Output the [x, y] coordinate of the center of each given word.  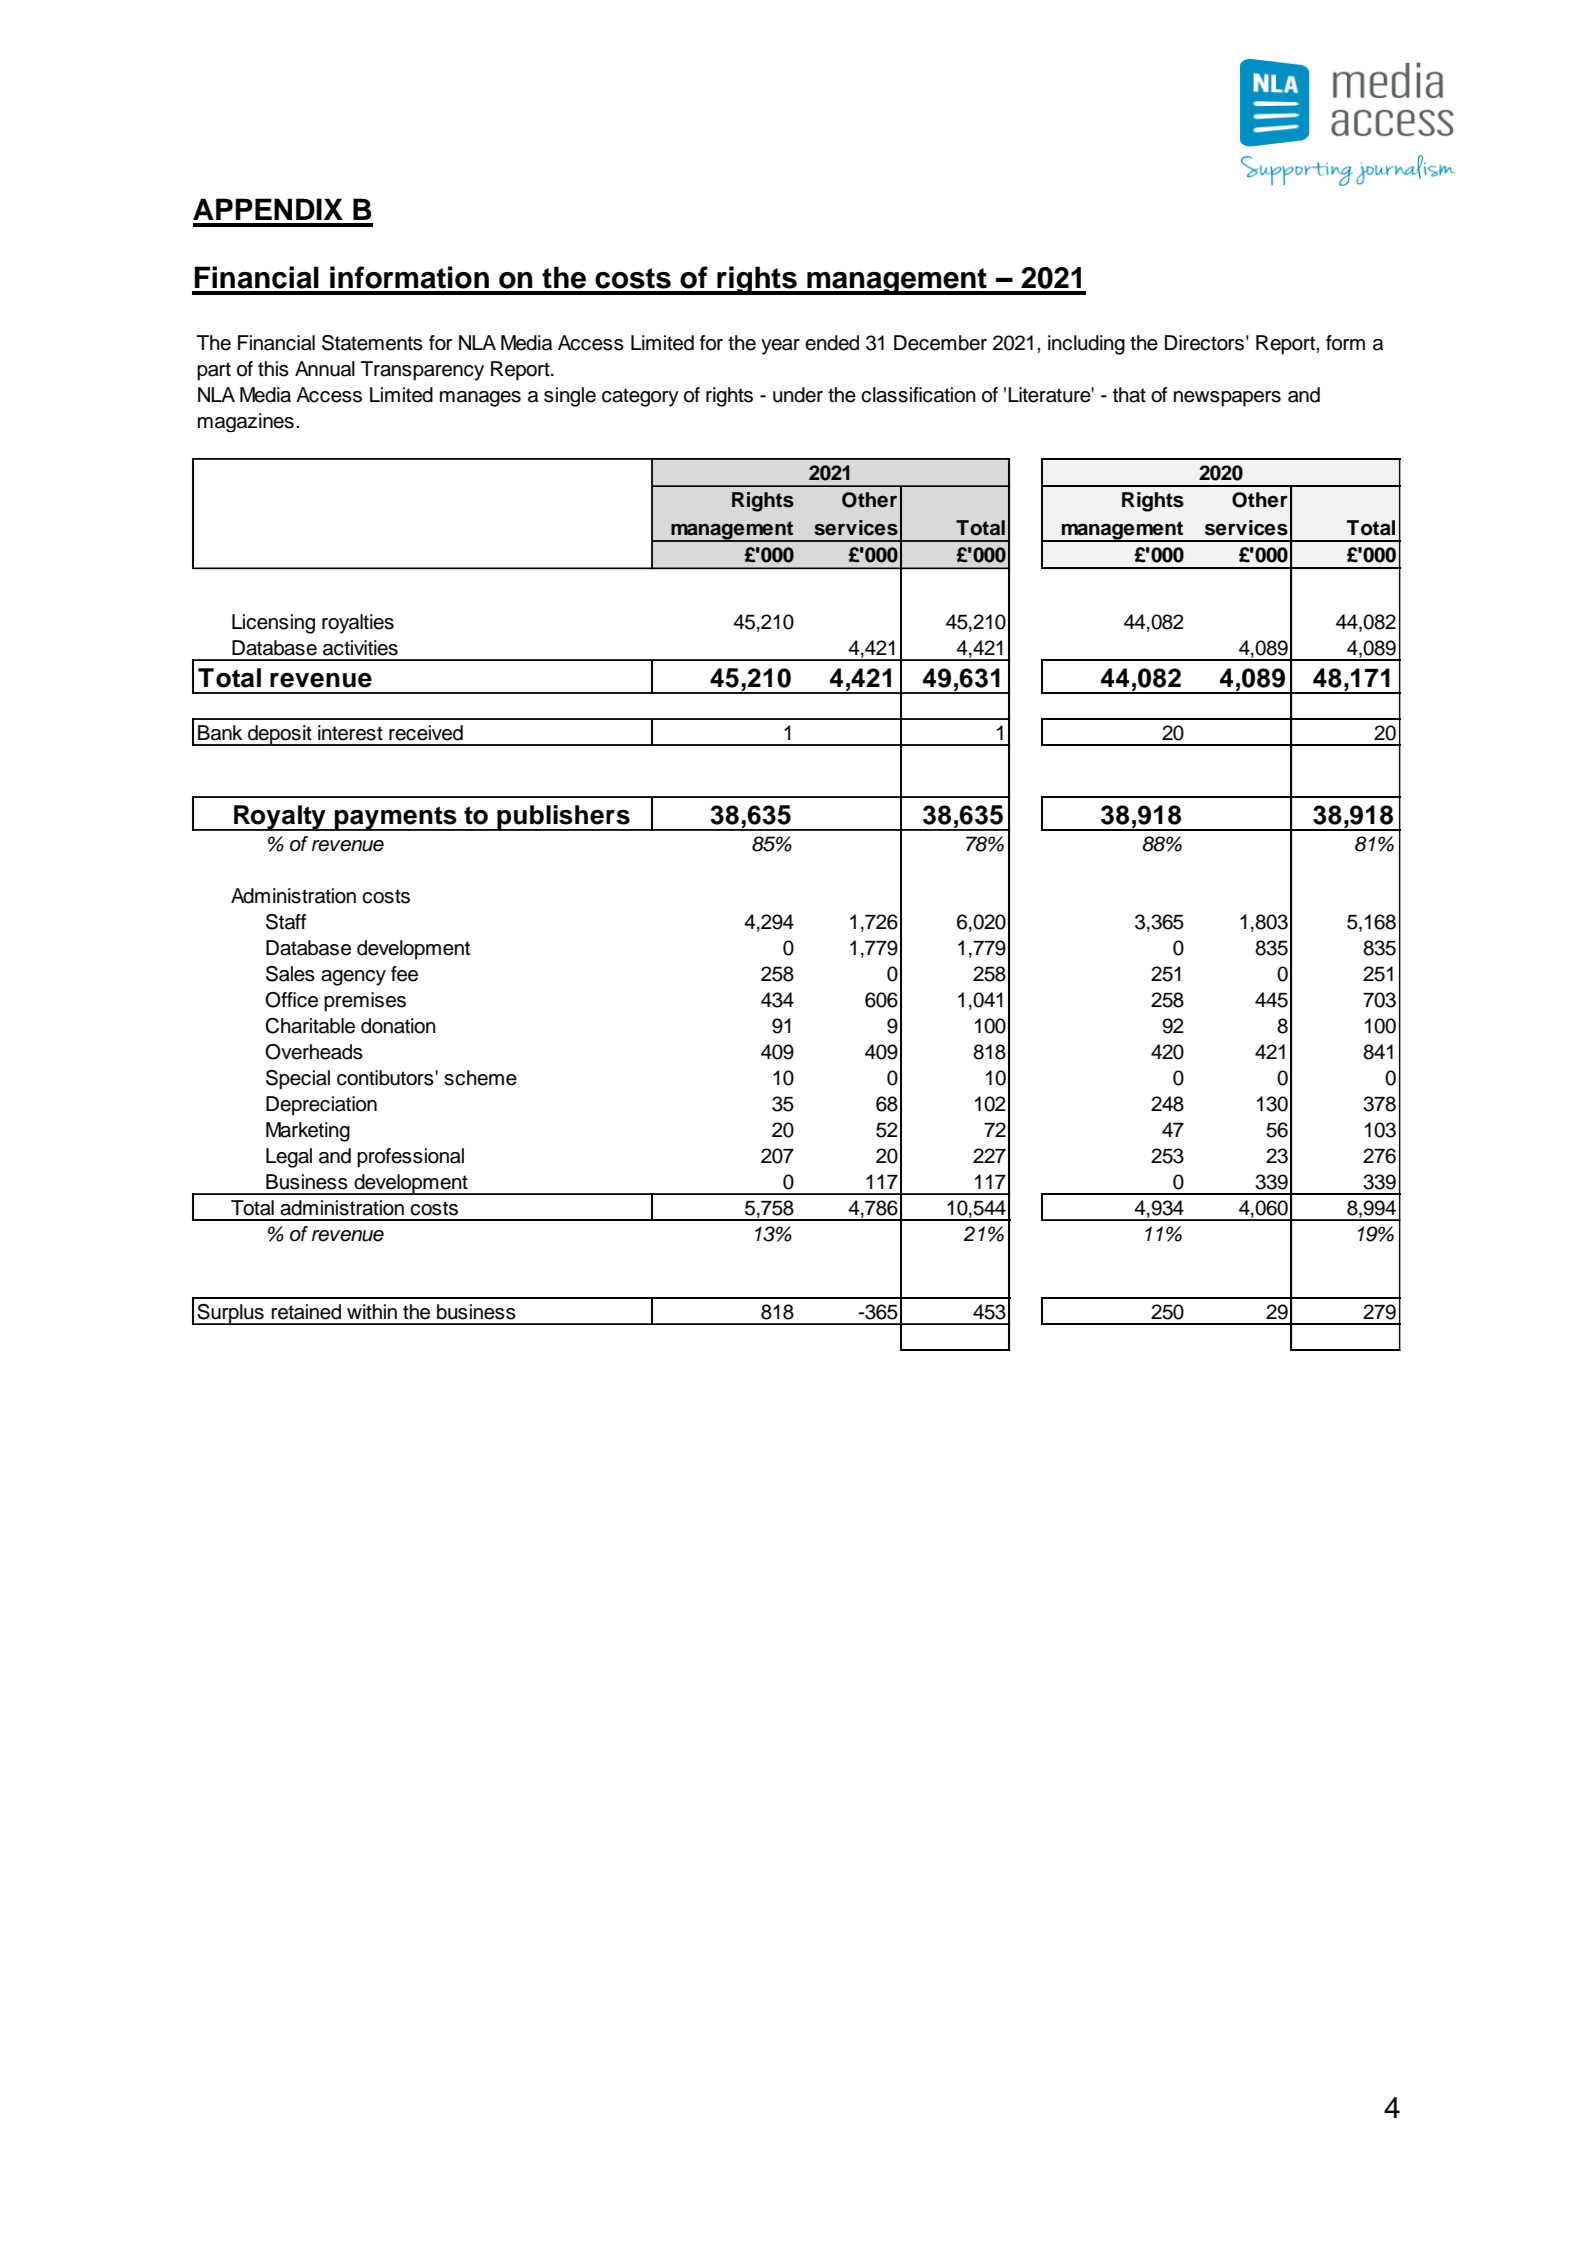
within [372, 1311]
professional [410, 1158]
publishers [563, 818]
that [1129, 395]
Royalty [280, 818]
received [426, 733]
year [780, 347]
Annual [325, 369]
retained [306, 1312]
